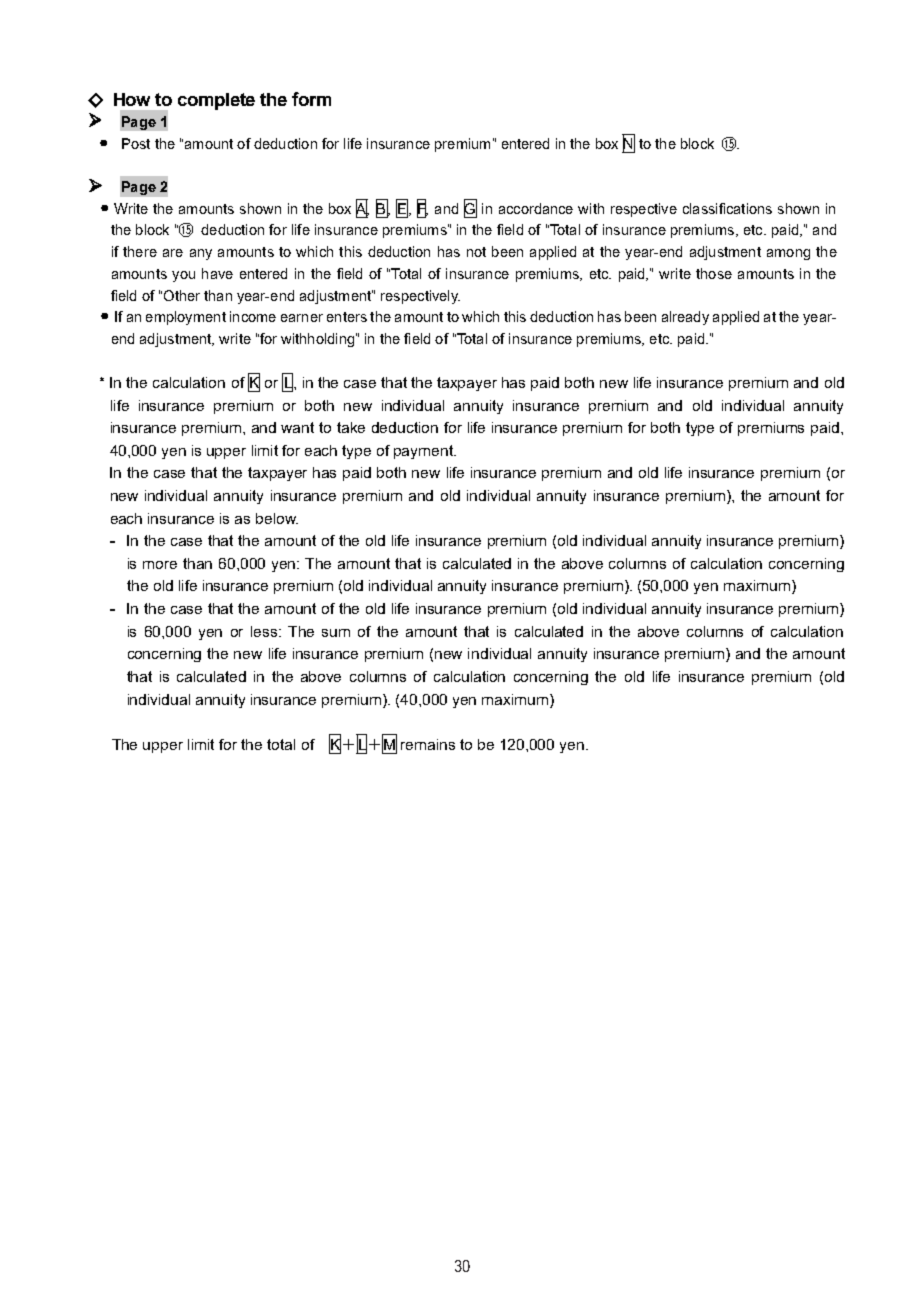  Describe the element at coordinates (428, 744) in the document. I see `remains` at that location.
